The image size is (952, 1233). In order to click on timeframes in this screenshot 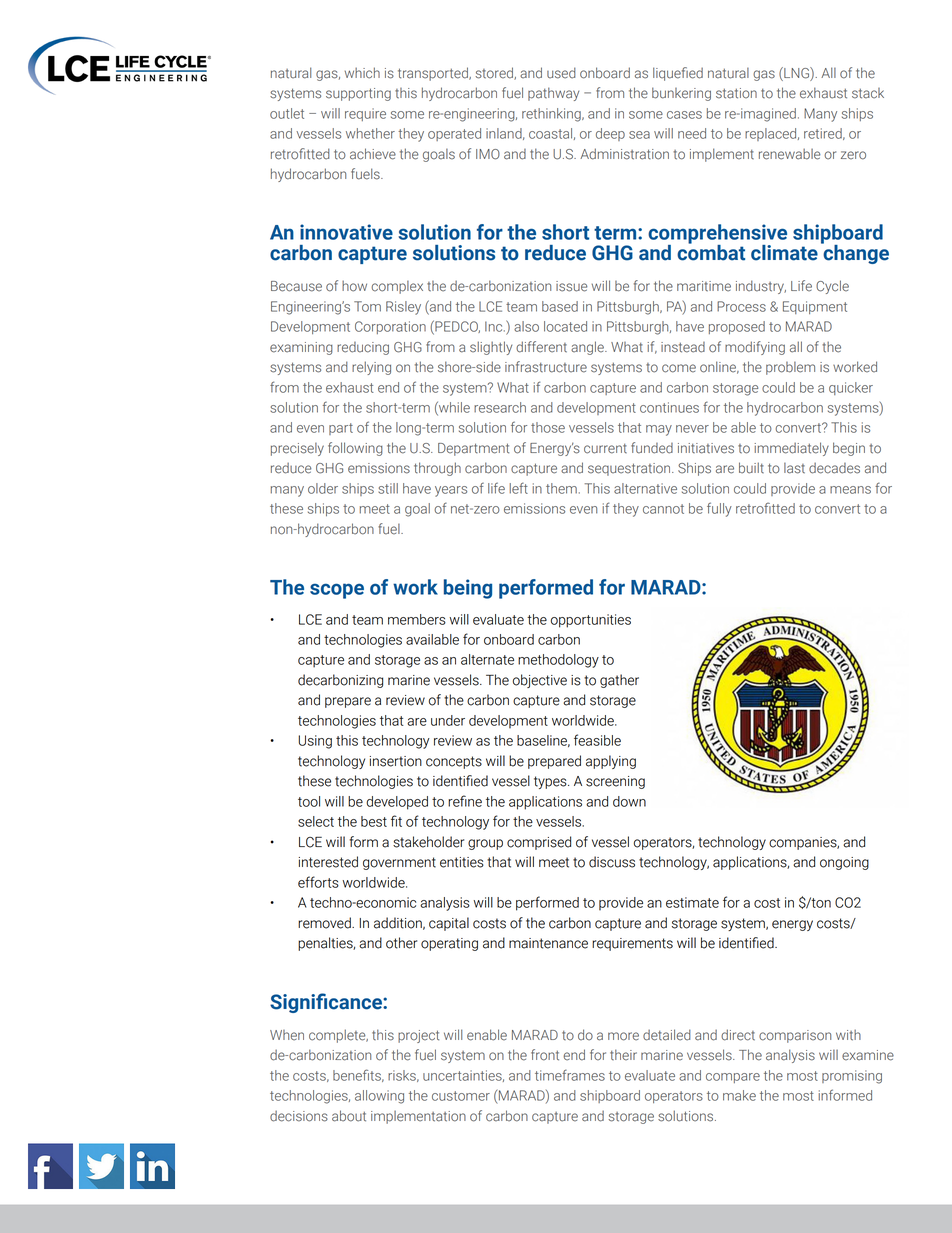, I will do `click(570, 1075)`.
